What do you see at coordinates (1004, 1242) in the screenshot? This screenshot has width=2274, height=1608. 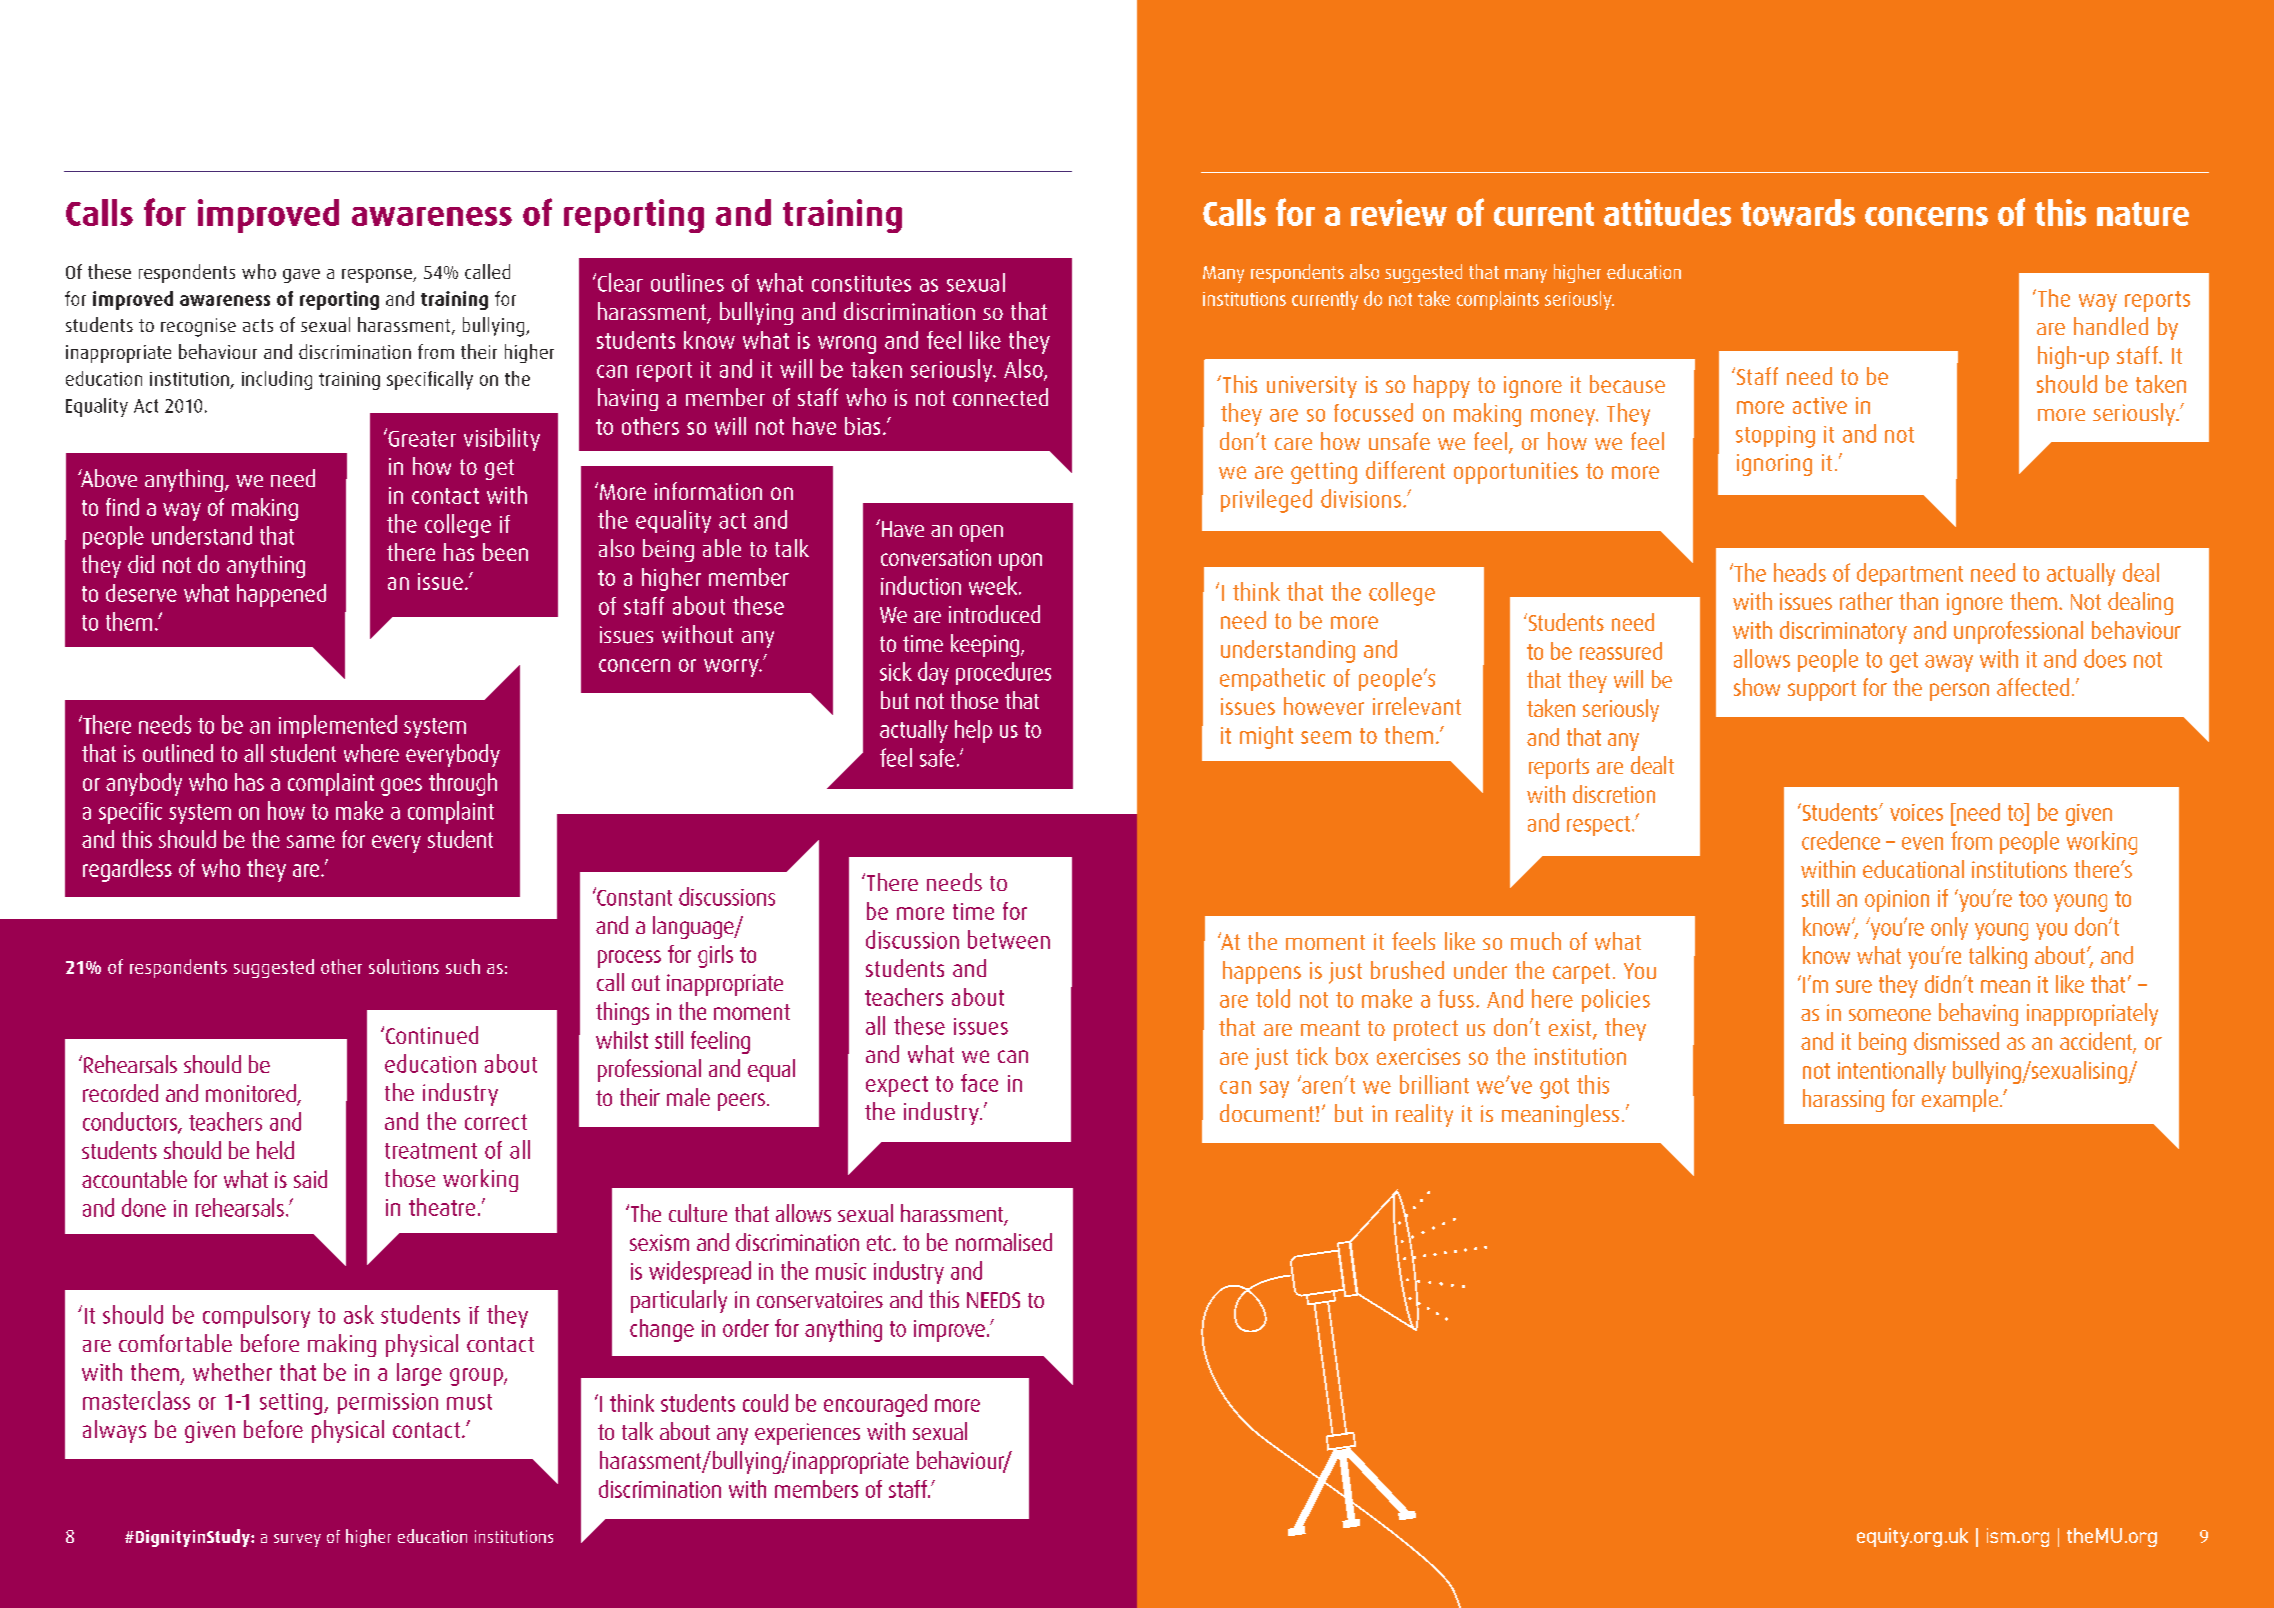 I see `normalised` at bounding box center [1004, 1242].
